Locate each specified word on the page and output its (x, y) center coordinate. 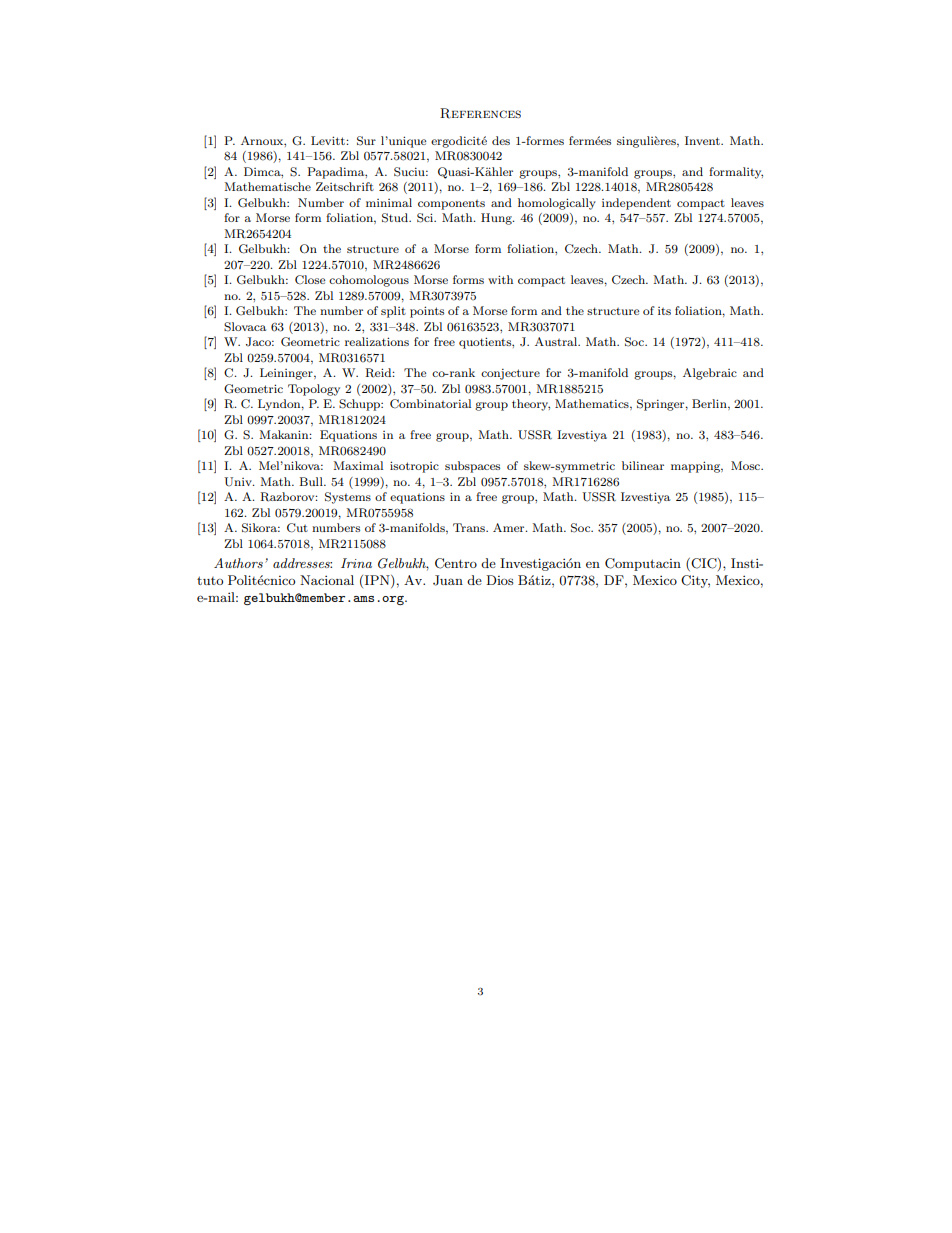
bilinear (643, 465)
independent (636, 204)
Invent (703, 140)
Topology (314, 390)
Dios (500, 580)
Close (310, 279)
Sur (366, 141)
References (480, 113)
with (500, 279)
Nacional (327, 580)
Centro (456, 563)
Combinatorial (430, 403)
